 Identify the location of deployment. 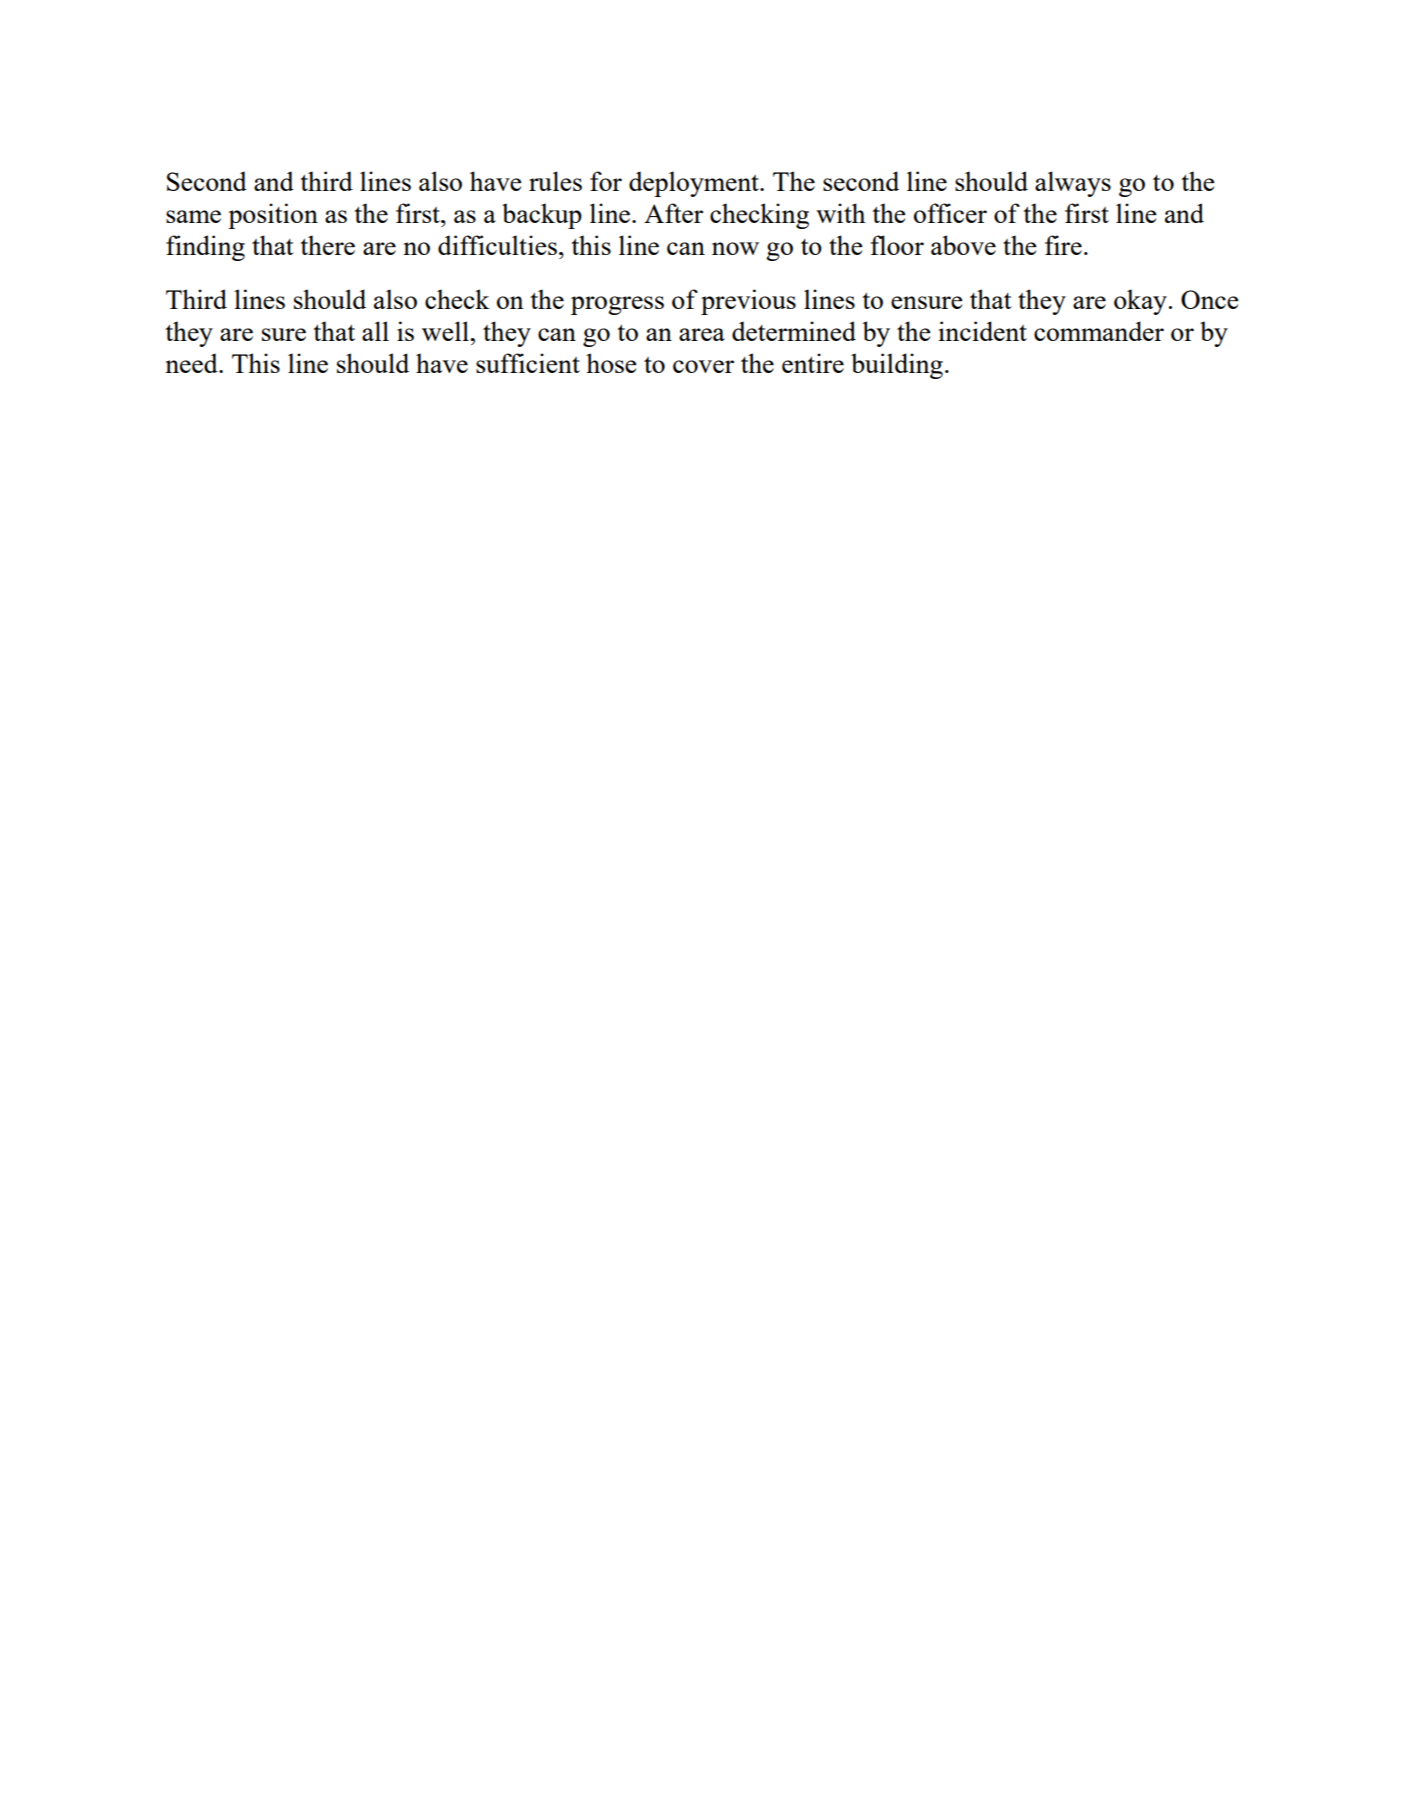
(695, 184).
